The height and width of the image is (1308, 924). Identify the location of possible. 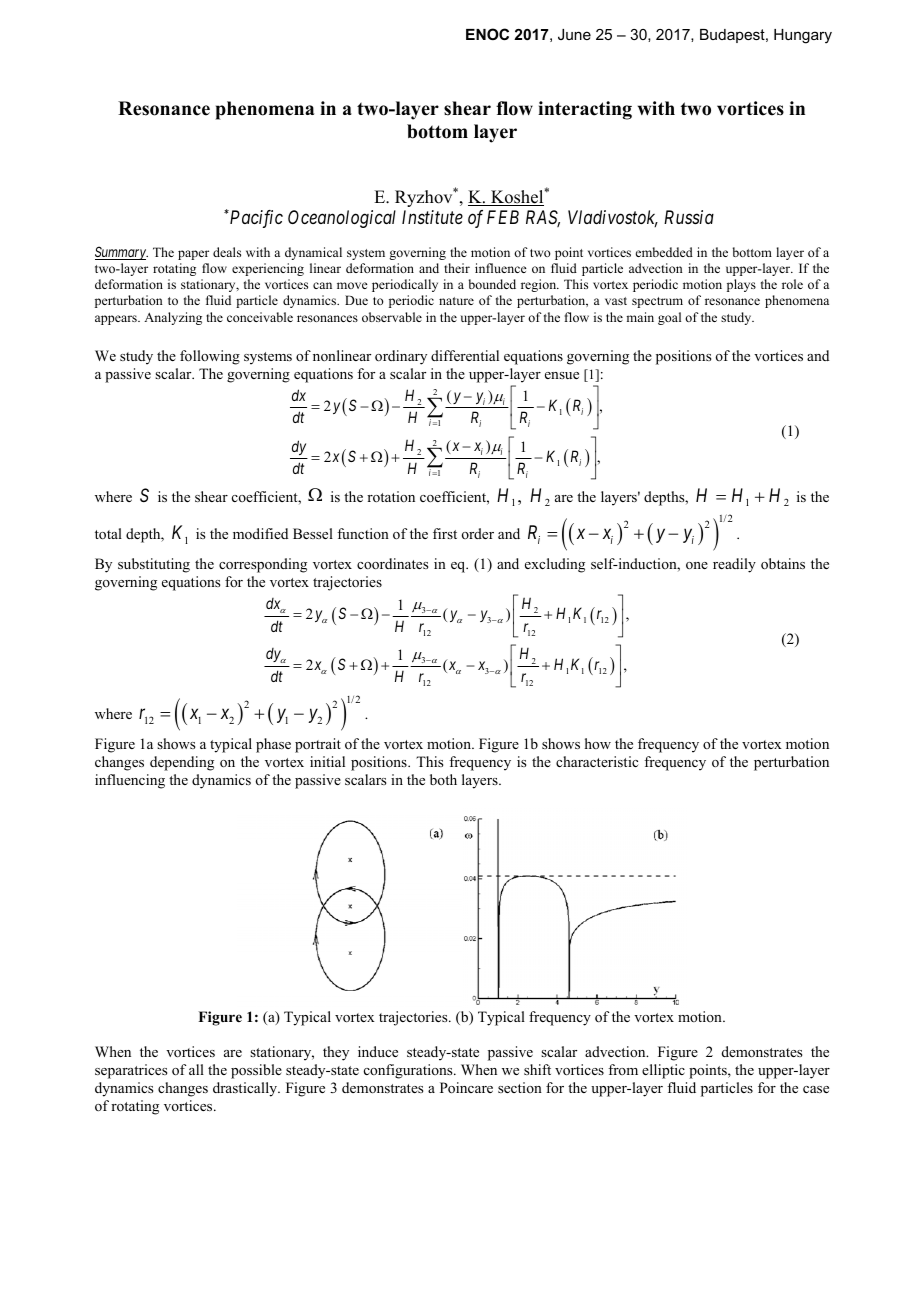
(256, 1071).
